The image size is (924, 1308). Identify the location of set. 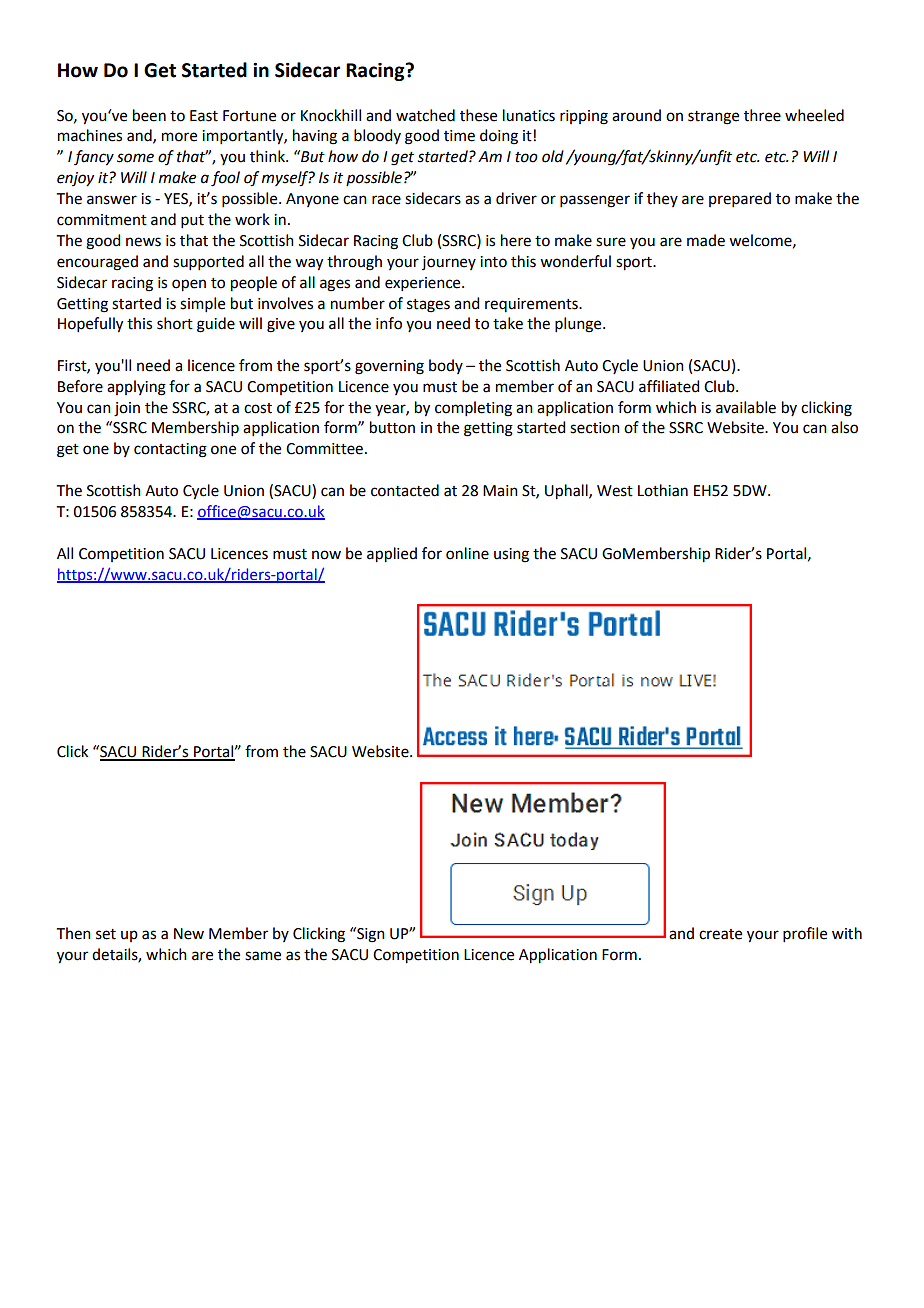
(106, 934).
